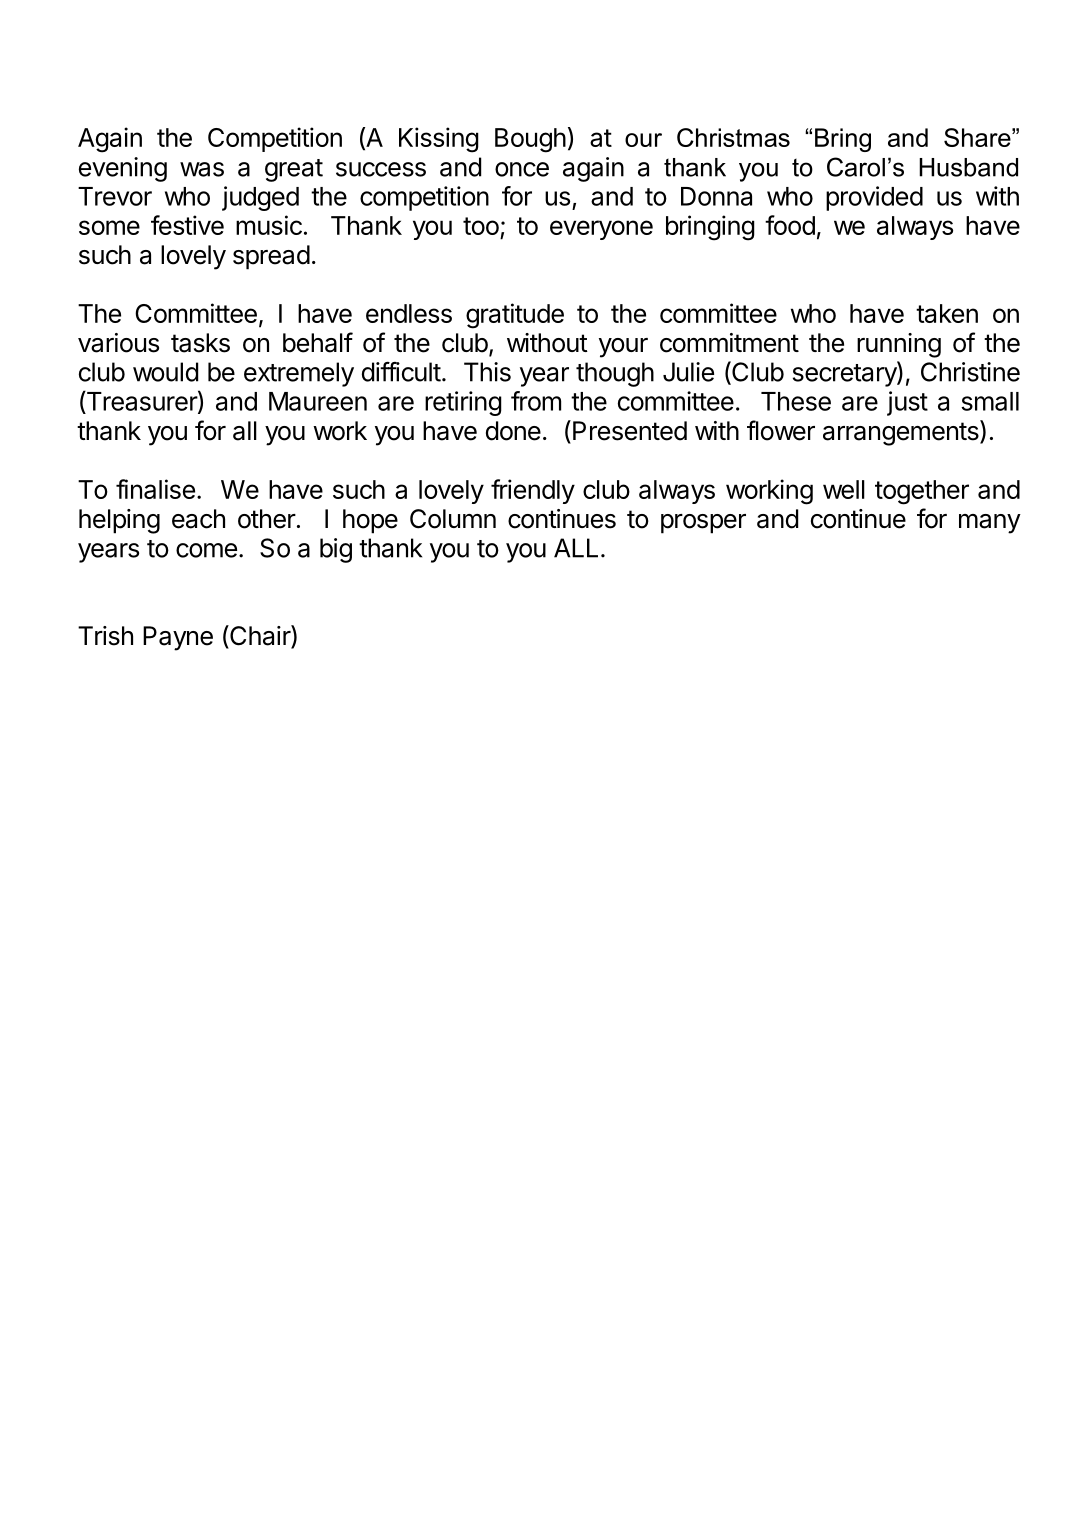 Image resolution: width=1084 pixels, height=1533 pixels. I want to click on would, so click(165, 372).
